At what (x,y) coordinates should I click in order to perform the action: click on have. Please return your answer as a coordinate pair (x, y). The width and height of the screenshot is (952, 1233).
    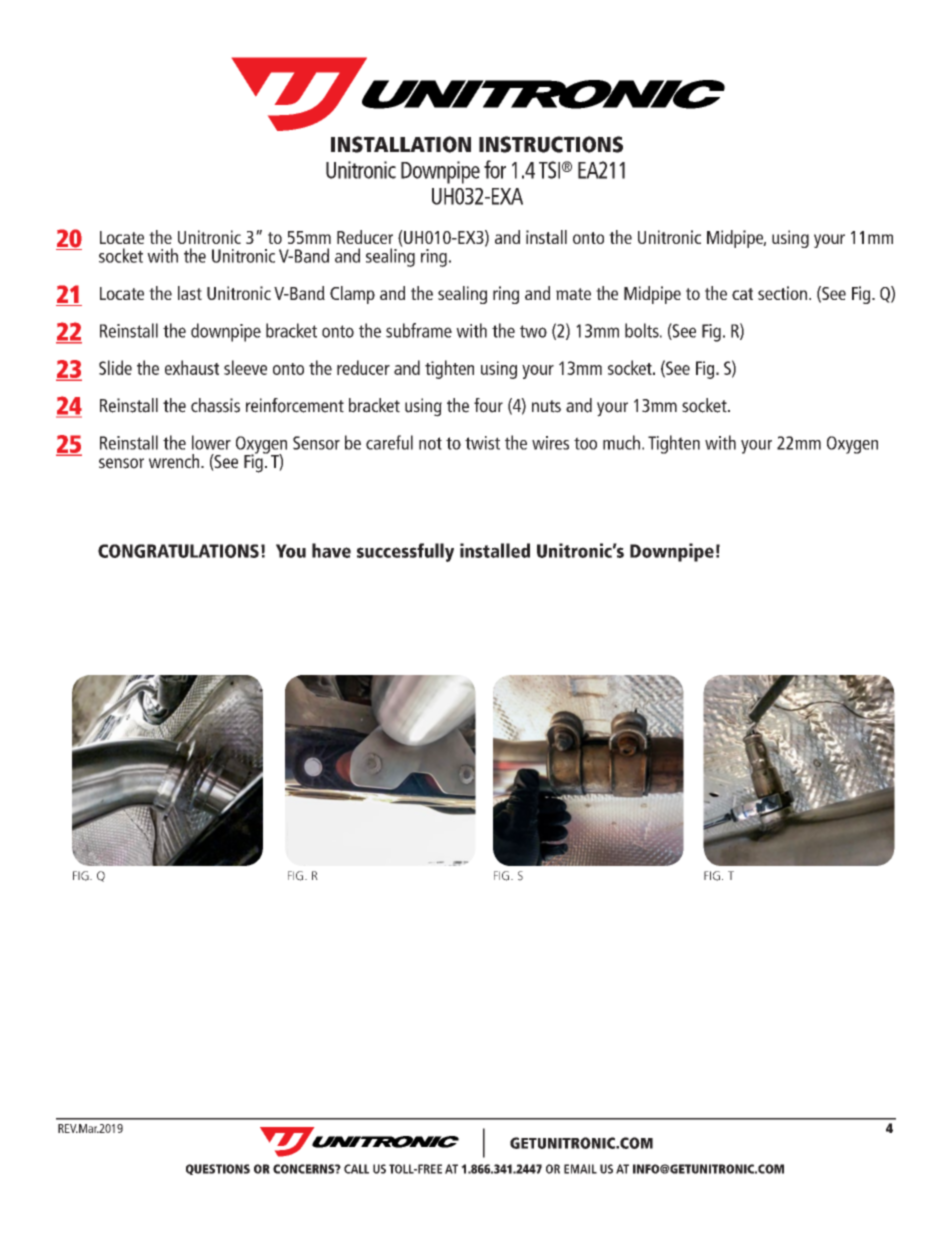
    Looking at the image, I should click on (331, 550).
